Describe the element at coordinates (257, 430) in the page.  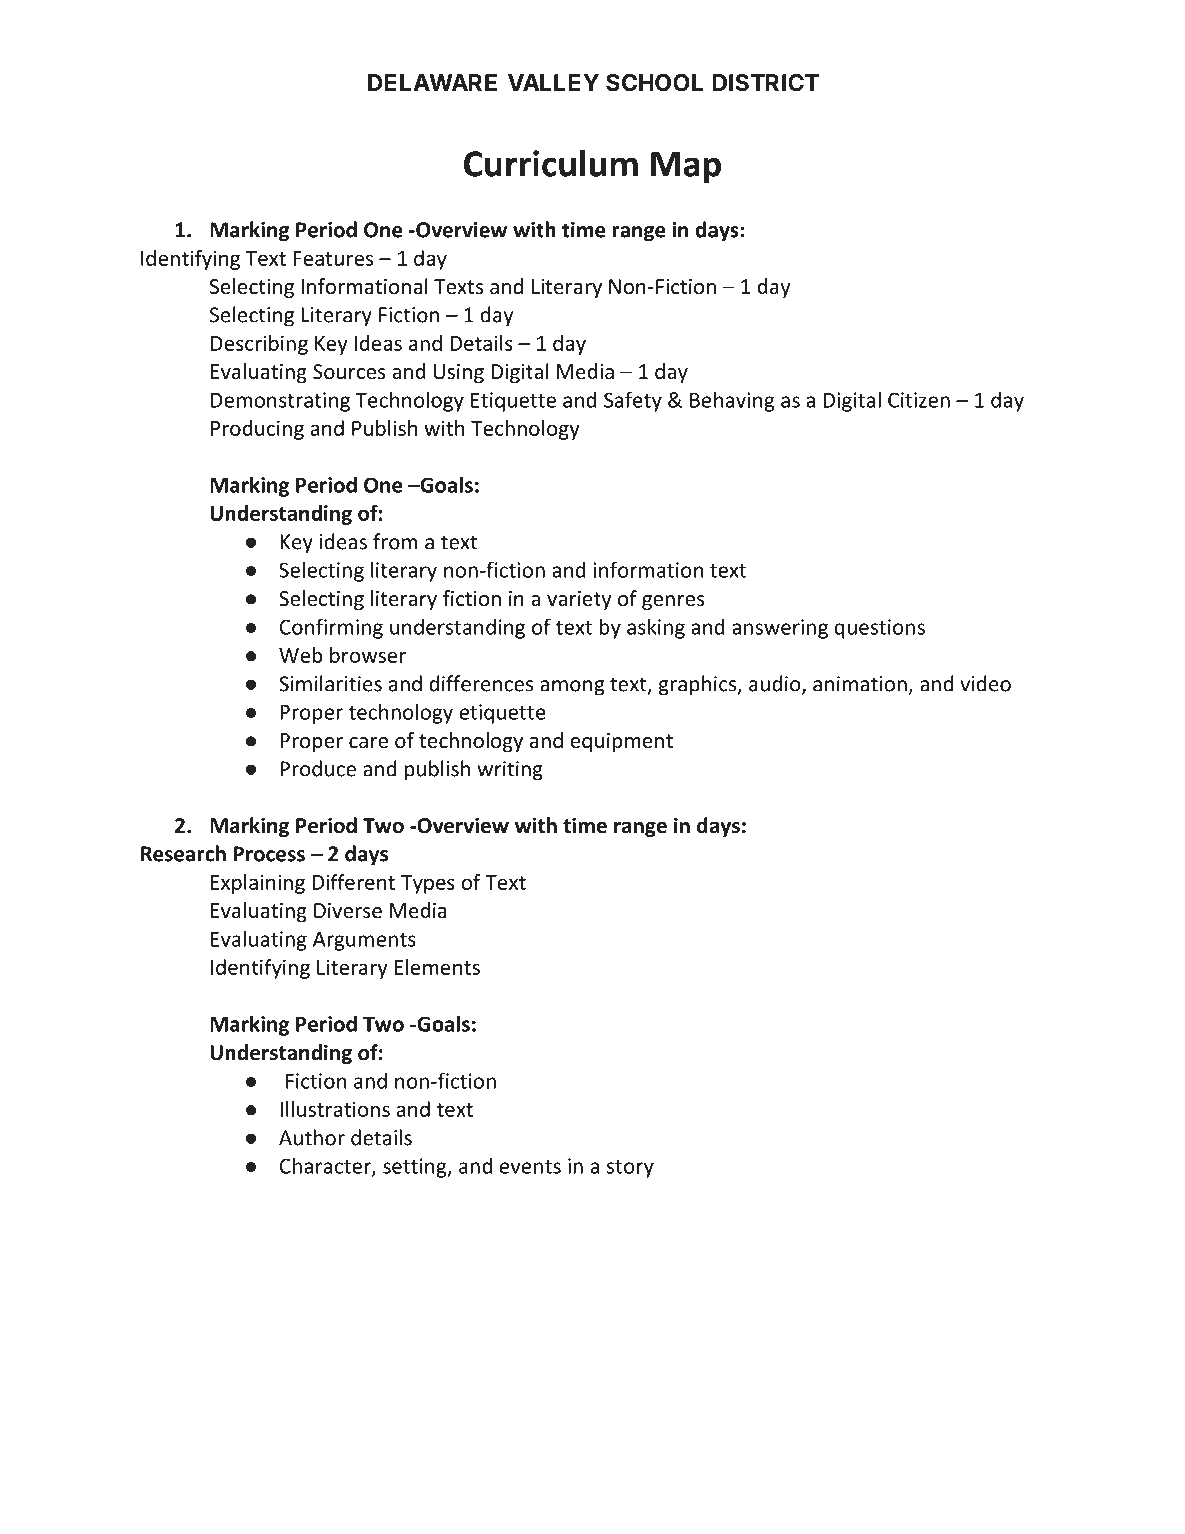
I see `Producing` at that location.
